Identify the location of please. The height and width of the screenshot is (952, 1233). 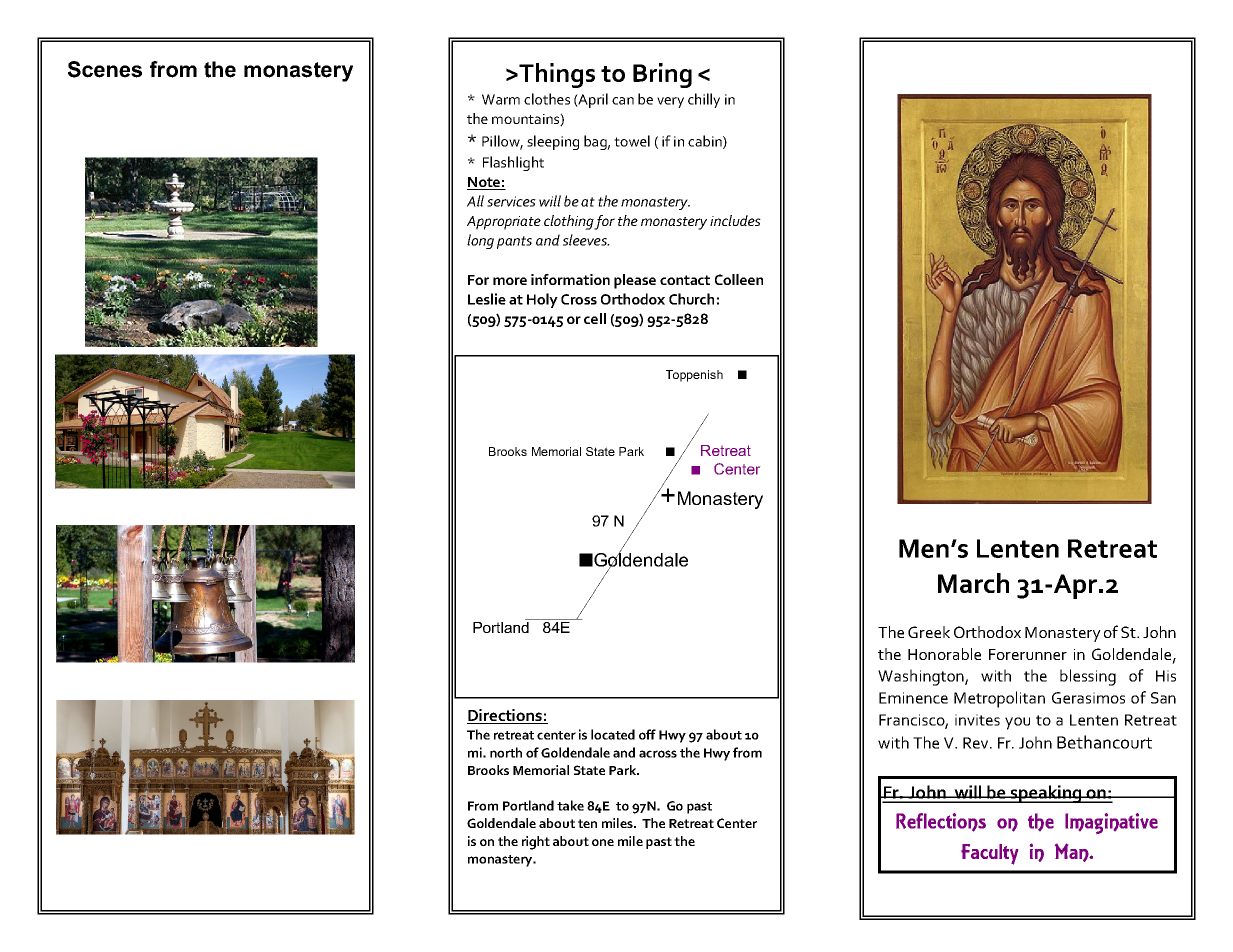
(635, 281).
